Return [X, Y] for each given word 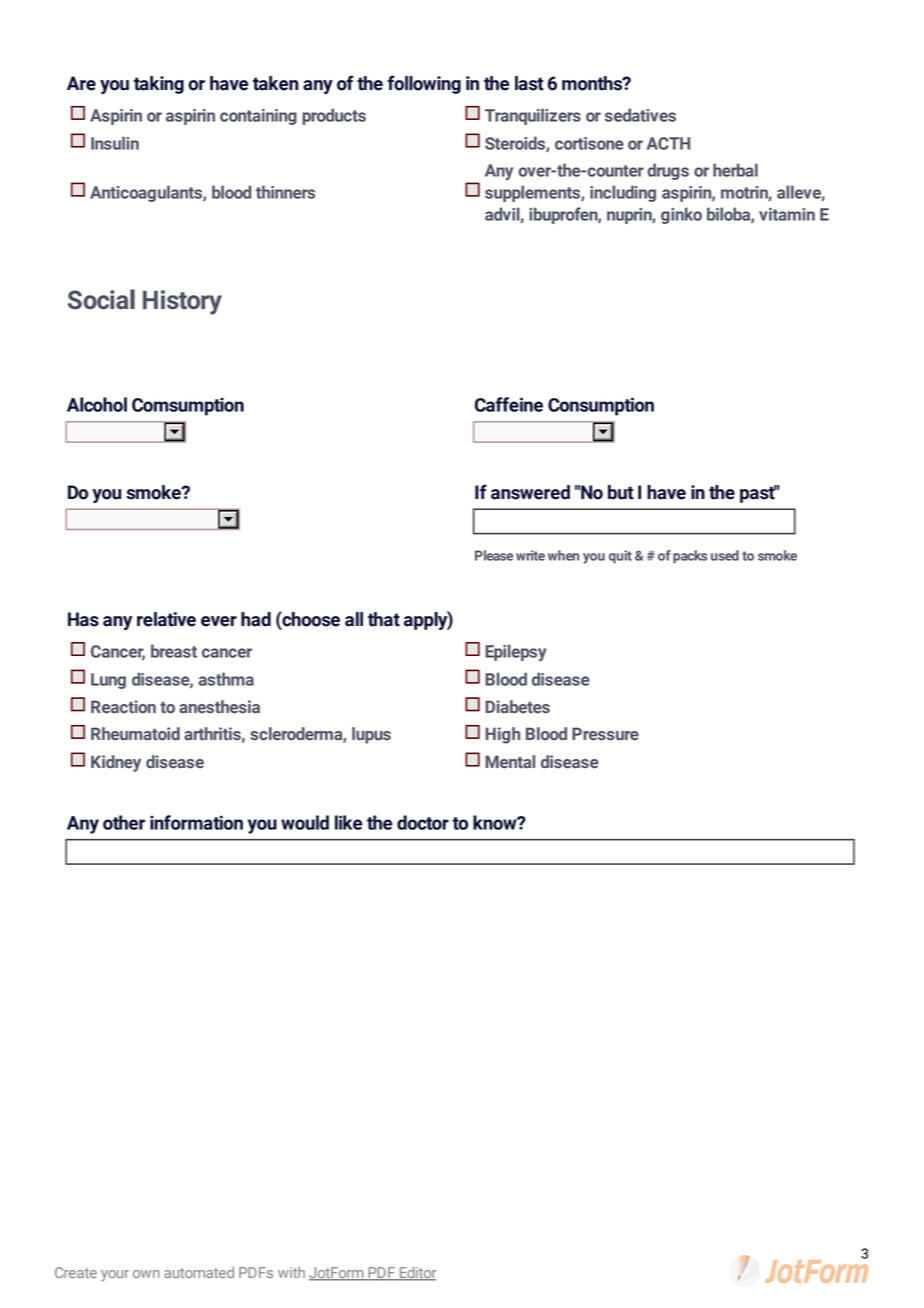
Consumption [601, 406]
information [196, 822]
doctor [423, 822]
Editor [417, 1274]
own [146, 1274]
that [384, 619]
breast [174, 651]
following [424, 84]
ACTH [668, 143]
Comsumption [188, 406]
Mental [510, 762]
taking [159, 85]
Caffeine [509, 404]
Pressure [605, 734]
